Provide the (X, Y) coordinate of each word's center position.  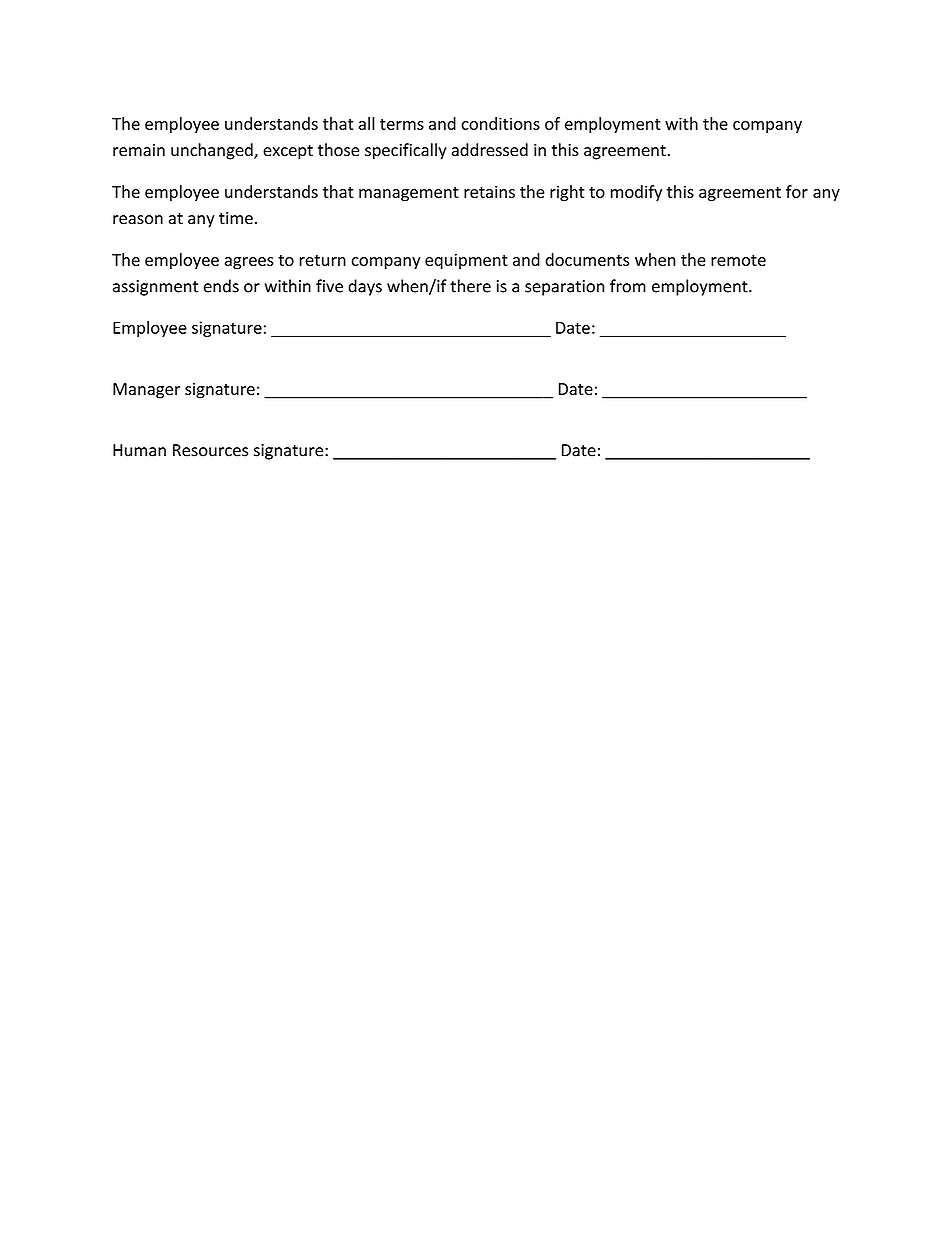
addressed (489, 150)
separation (564, 288)
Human (139, 450)
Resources (210, 450)
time (236, 218)
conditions (500, 123)
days (365, 287)
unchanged (213, 151)
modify (636, 193)
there (470, 286)
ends (221, 286)
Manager (146, 391)
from (628, 286)
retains (489, 191)
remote (738, 260)
